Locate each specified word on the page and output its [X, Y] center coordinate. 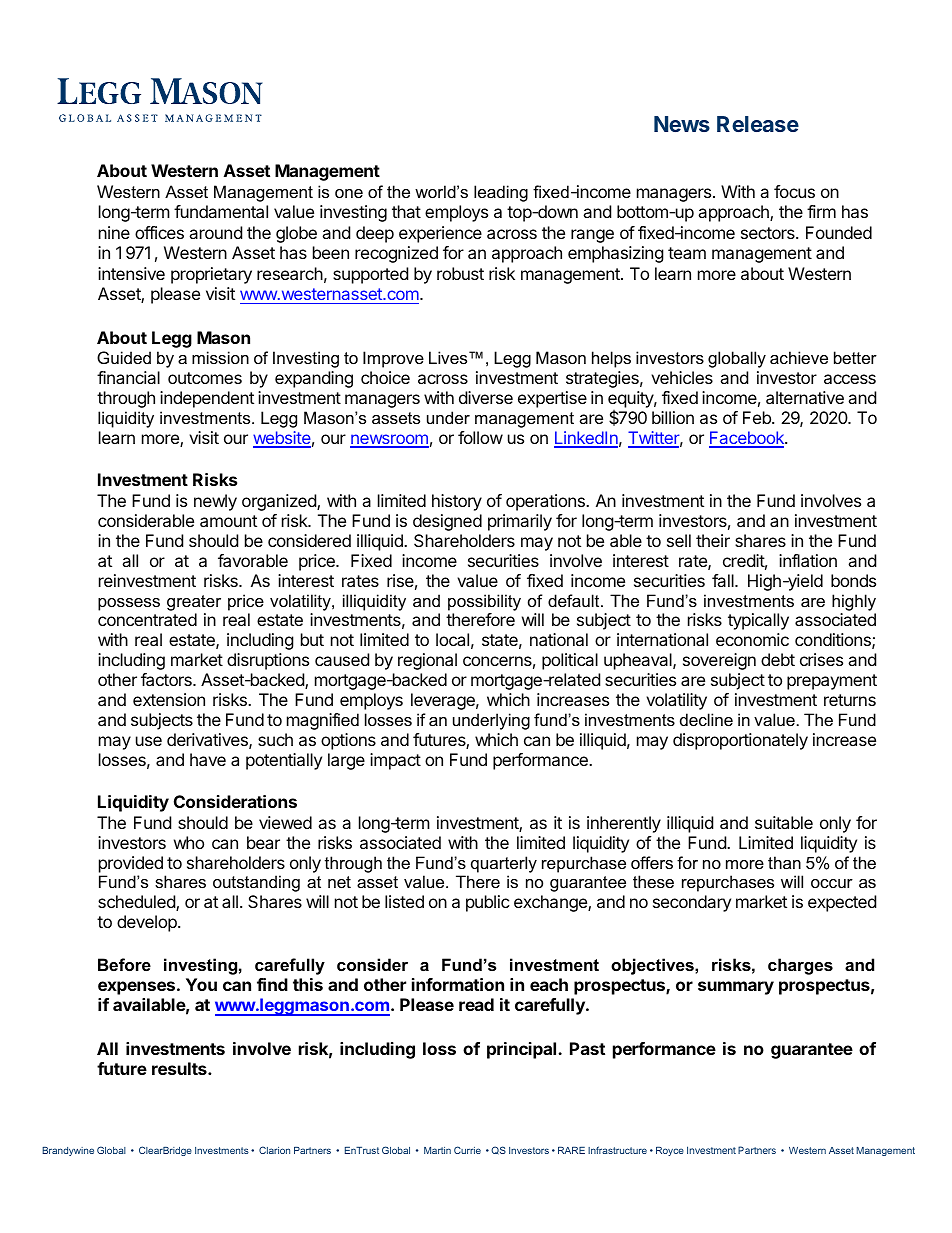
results [180, 1068]
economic [752, 639]
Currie [467, 1150]
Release [758, 124]
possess [129, 604]
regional [427, 661]
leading [501, 193]
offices [159, 232]
